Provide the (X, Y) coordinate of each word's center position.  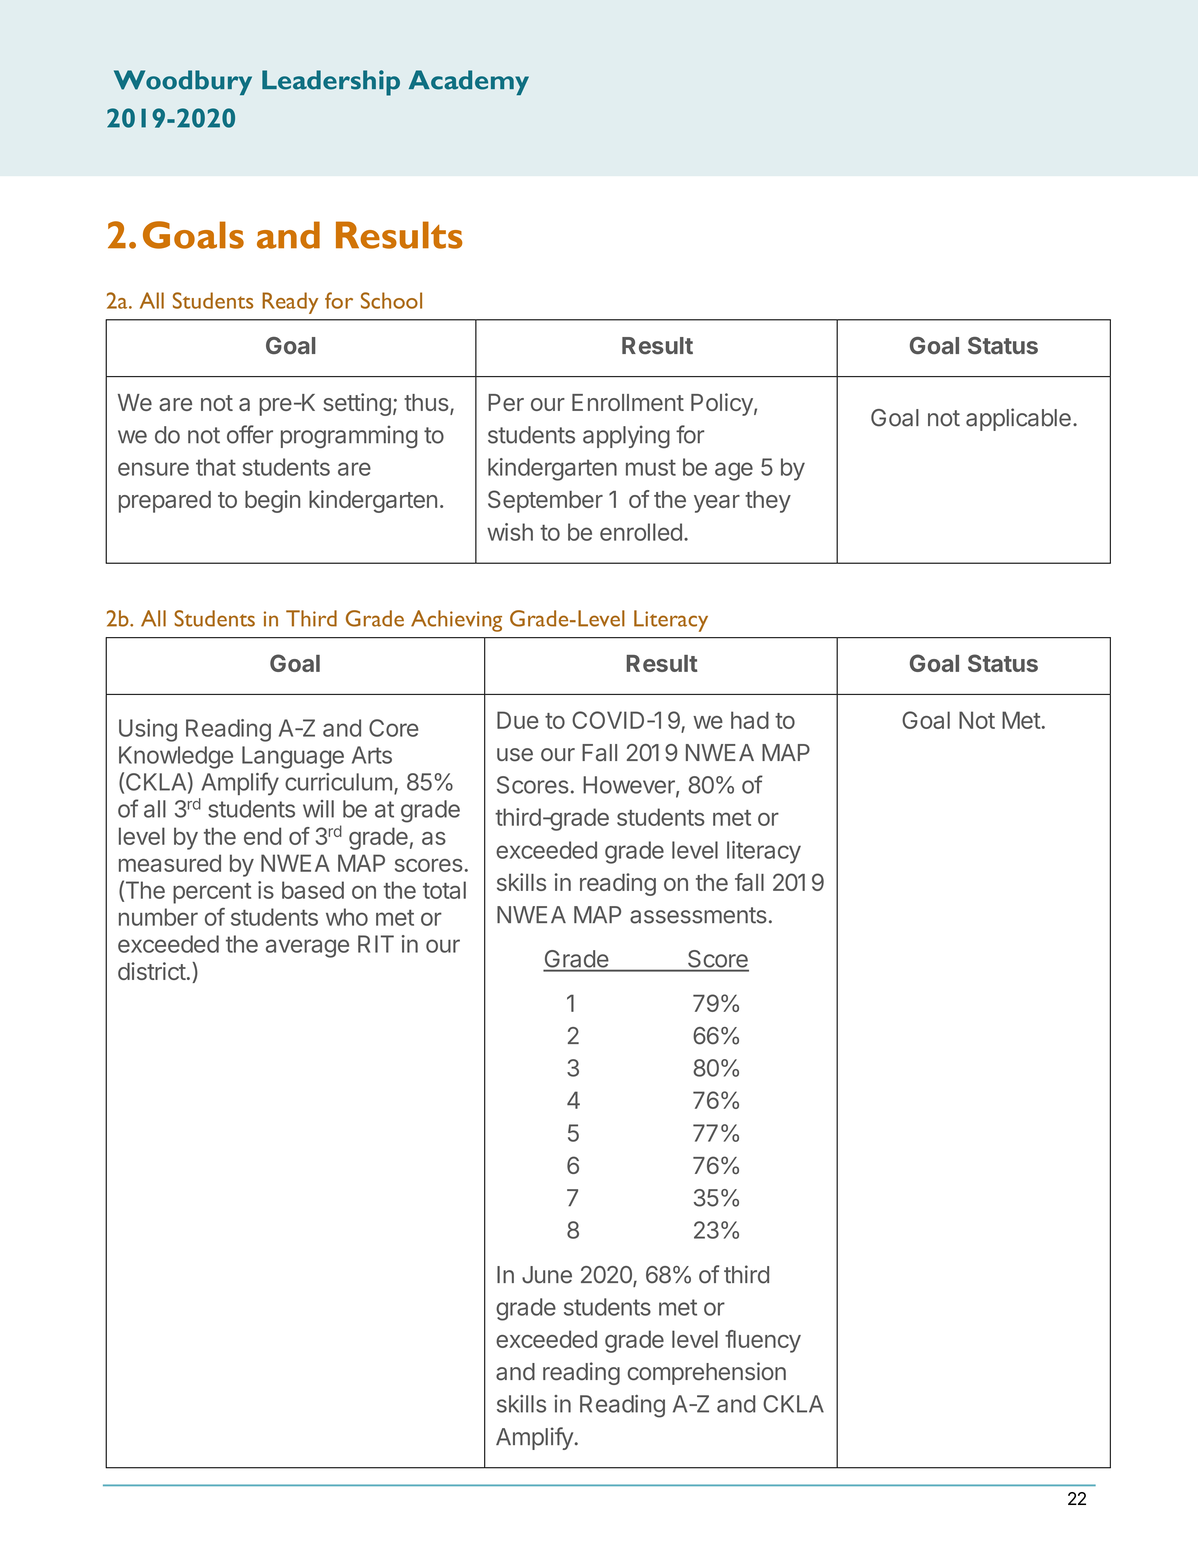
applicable (1018, 419)
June (547, 1275)
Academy (469, 82)
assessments (698, 915)
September (545, 501)
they (768, 502)
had (750, 720)
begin (272, 501)
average (307, 948)
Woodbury (183, 82)
